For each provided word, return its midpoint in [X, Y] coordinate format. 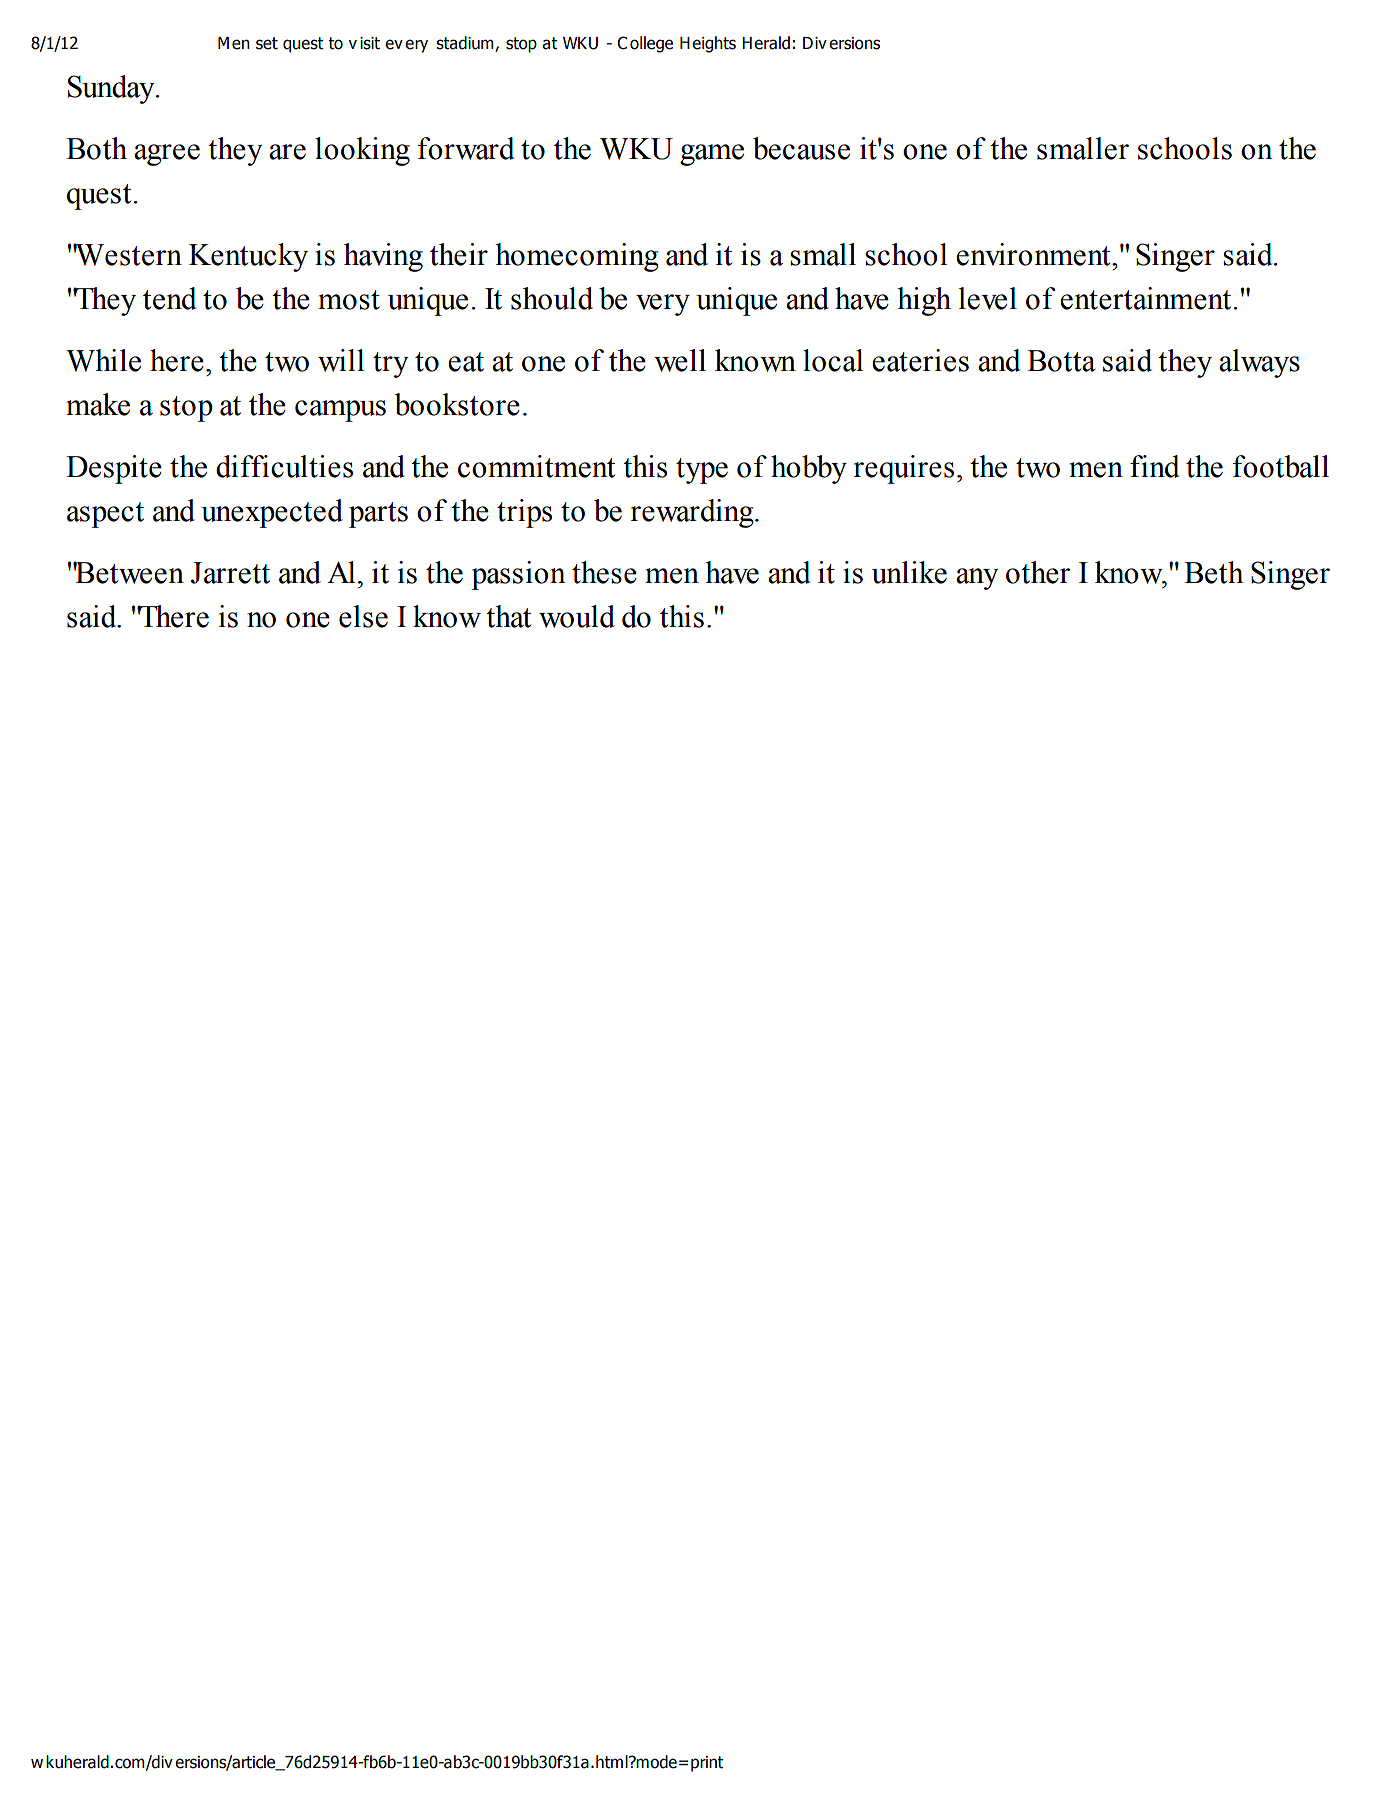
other [1038, 572]
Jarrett [230, 573]
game [712, 155]
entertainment [1145, 298]
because [801, 148]
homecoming [576, 257]
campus [340, 411]
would [577, 616]
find [1155, 466]
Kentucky [248, 257]
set [267, 43]
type [702, 471]
